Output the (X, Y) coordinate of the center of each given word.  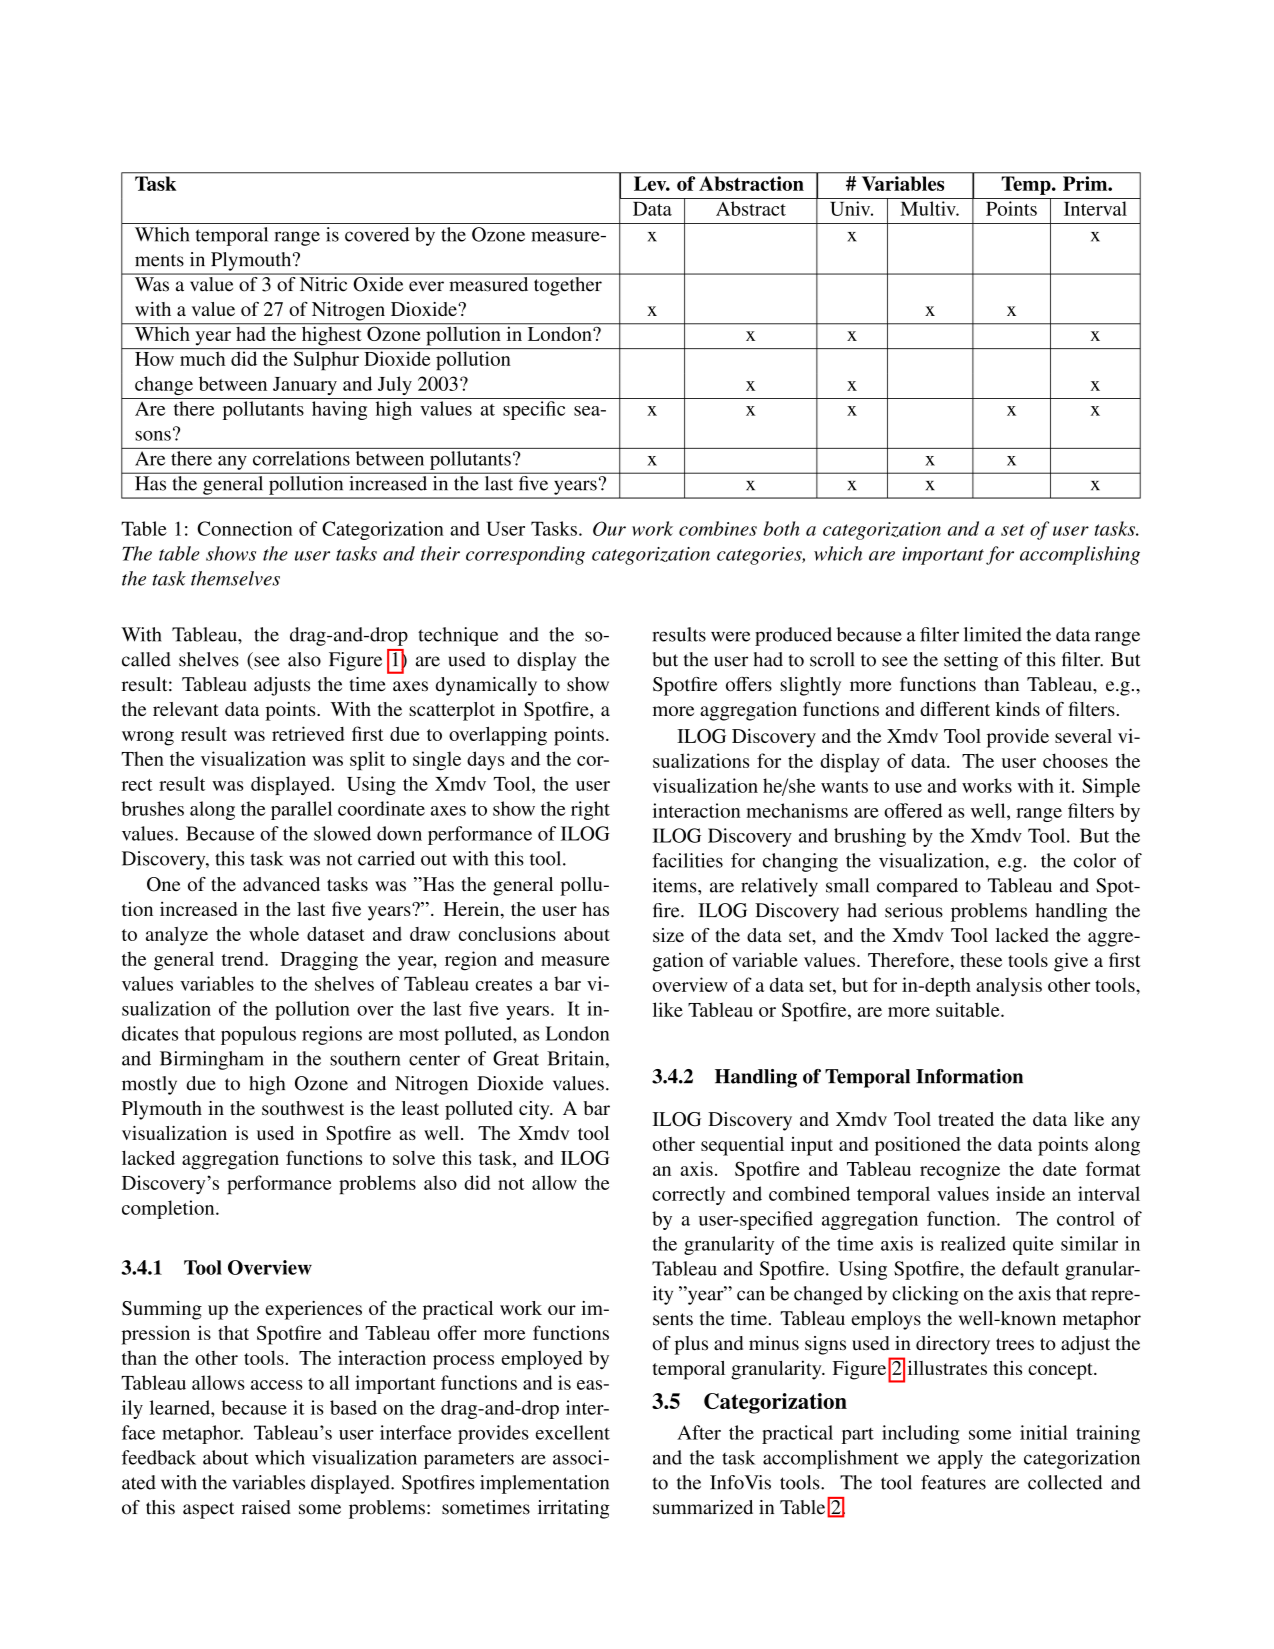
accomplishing (1080, 555)
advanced (281, 884)
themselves (235, 578)
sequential (742, 1146)
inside (1020, 1193)
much (202, 358)
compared (917, 887)
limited (993, 634)
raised (266, 1507)
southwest (303, 1108)
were (730, 636)
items (676, 885)
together (567, 285)
